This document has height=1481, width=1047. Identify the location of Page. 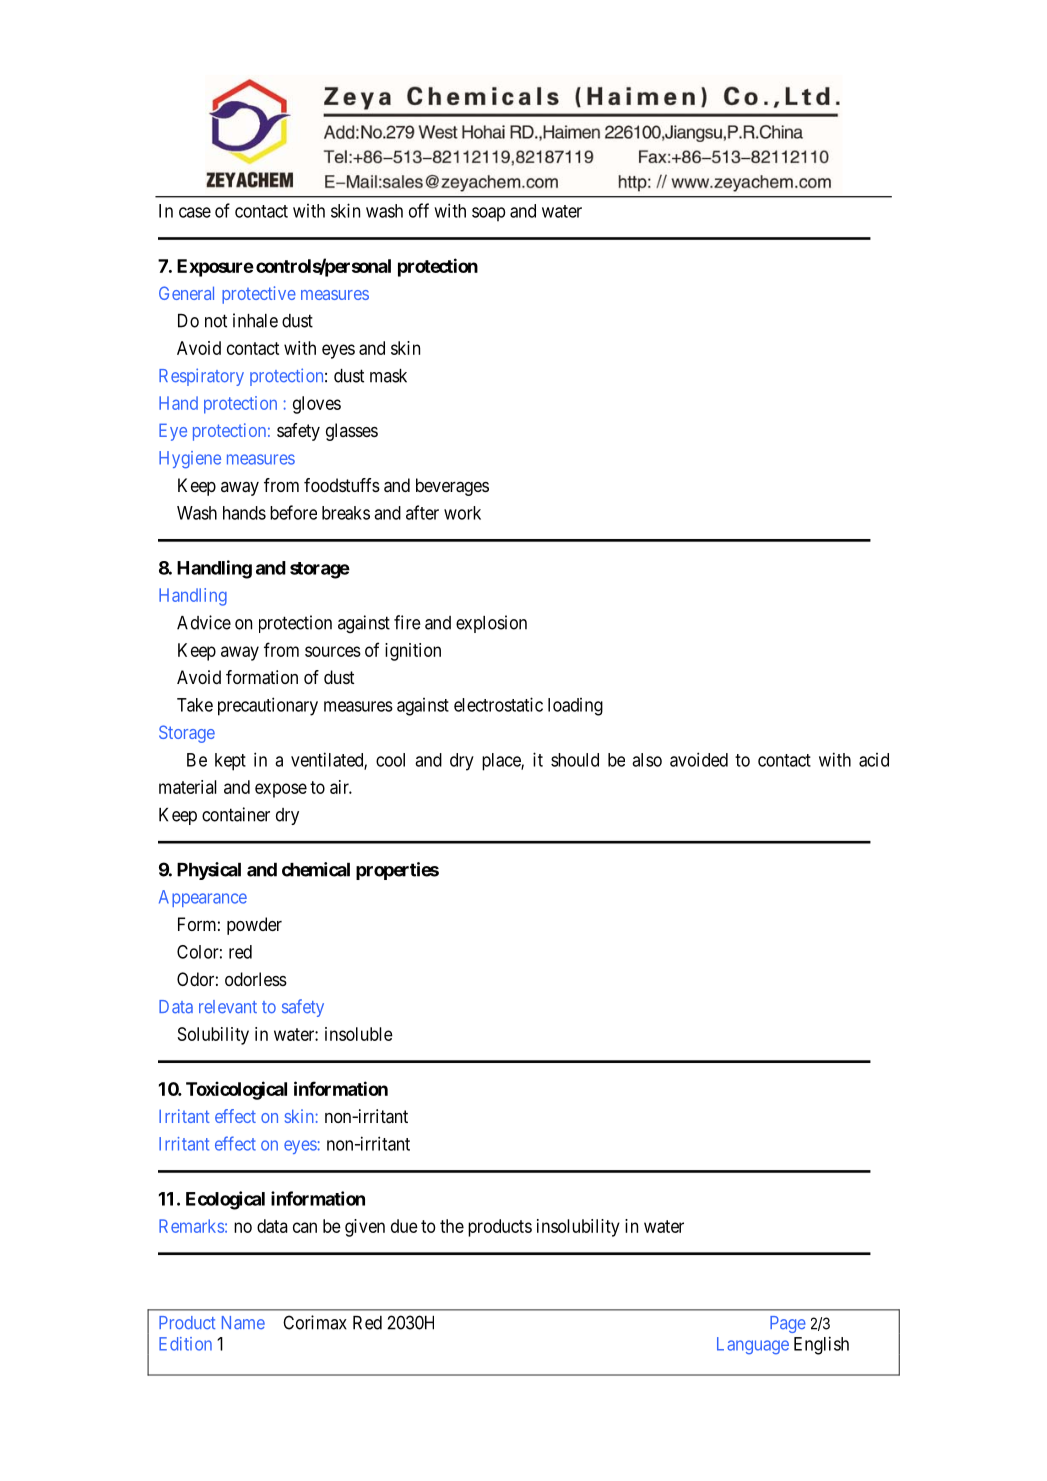
(788, 1324).
